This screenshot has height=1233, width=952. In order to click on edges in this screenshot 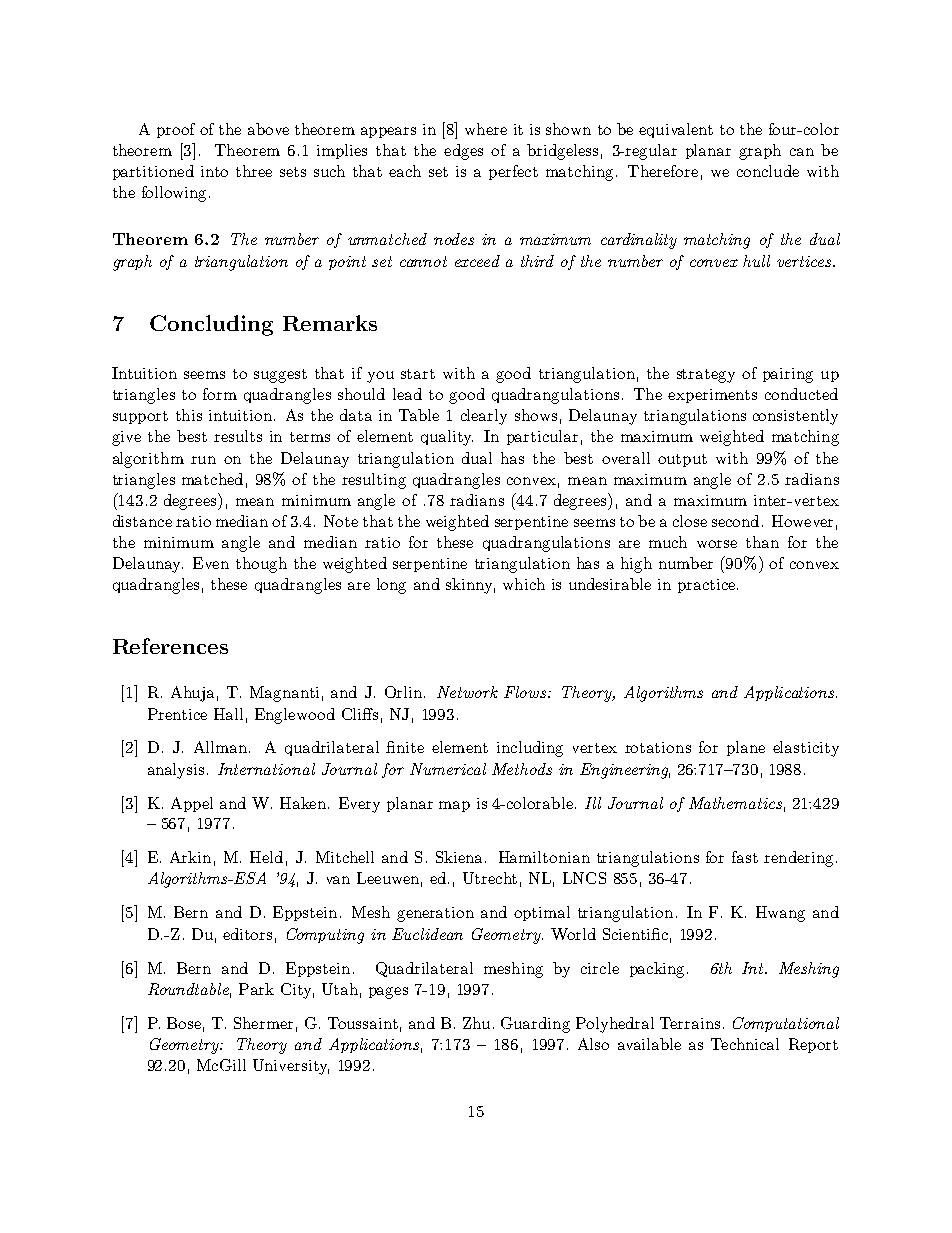, I will do `click(463, 152)`.
